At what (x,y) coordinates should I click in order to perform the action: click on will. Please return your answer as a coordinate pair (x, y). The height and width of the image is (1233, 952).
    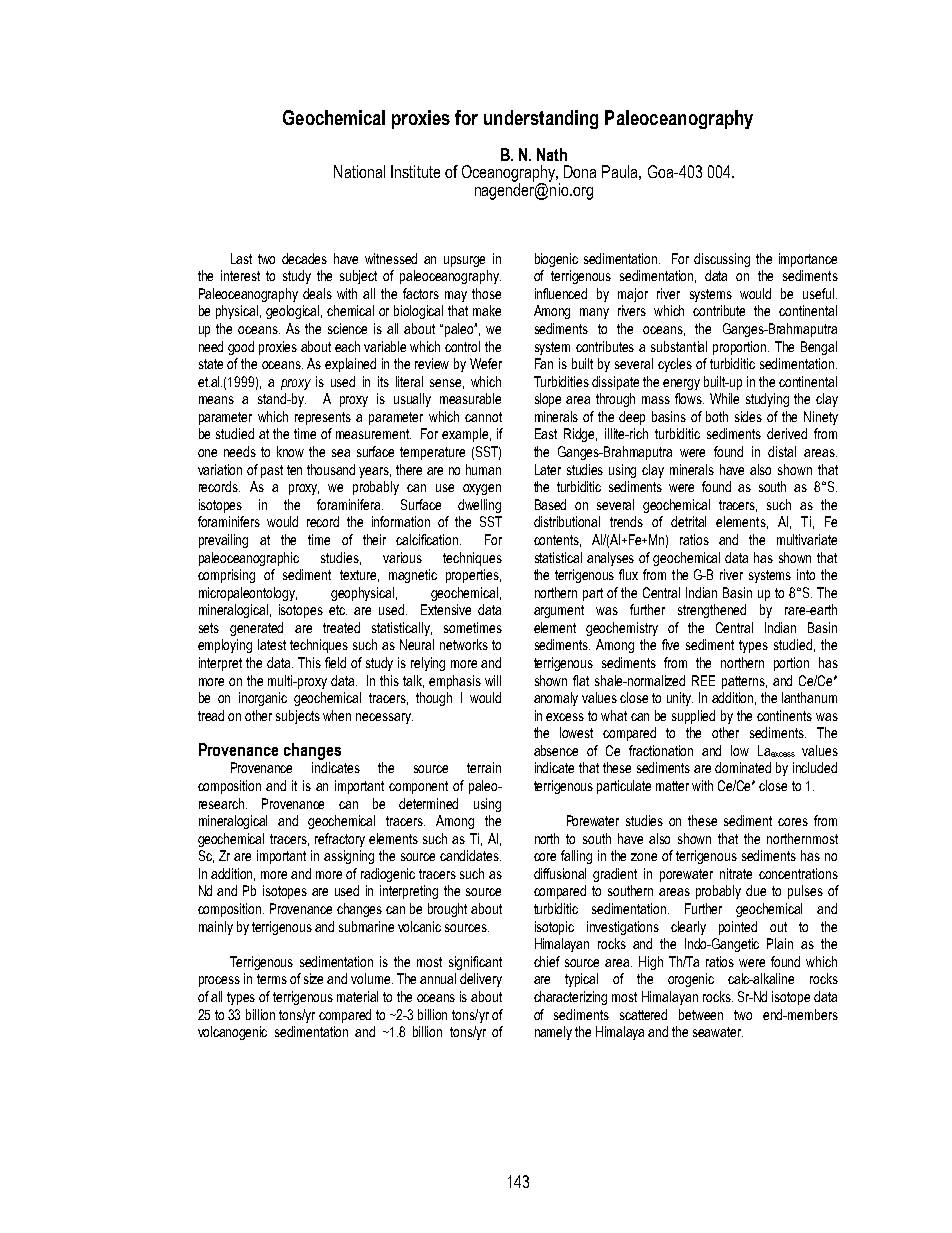
    Looking at the image, I should click on (493, 680).
